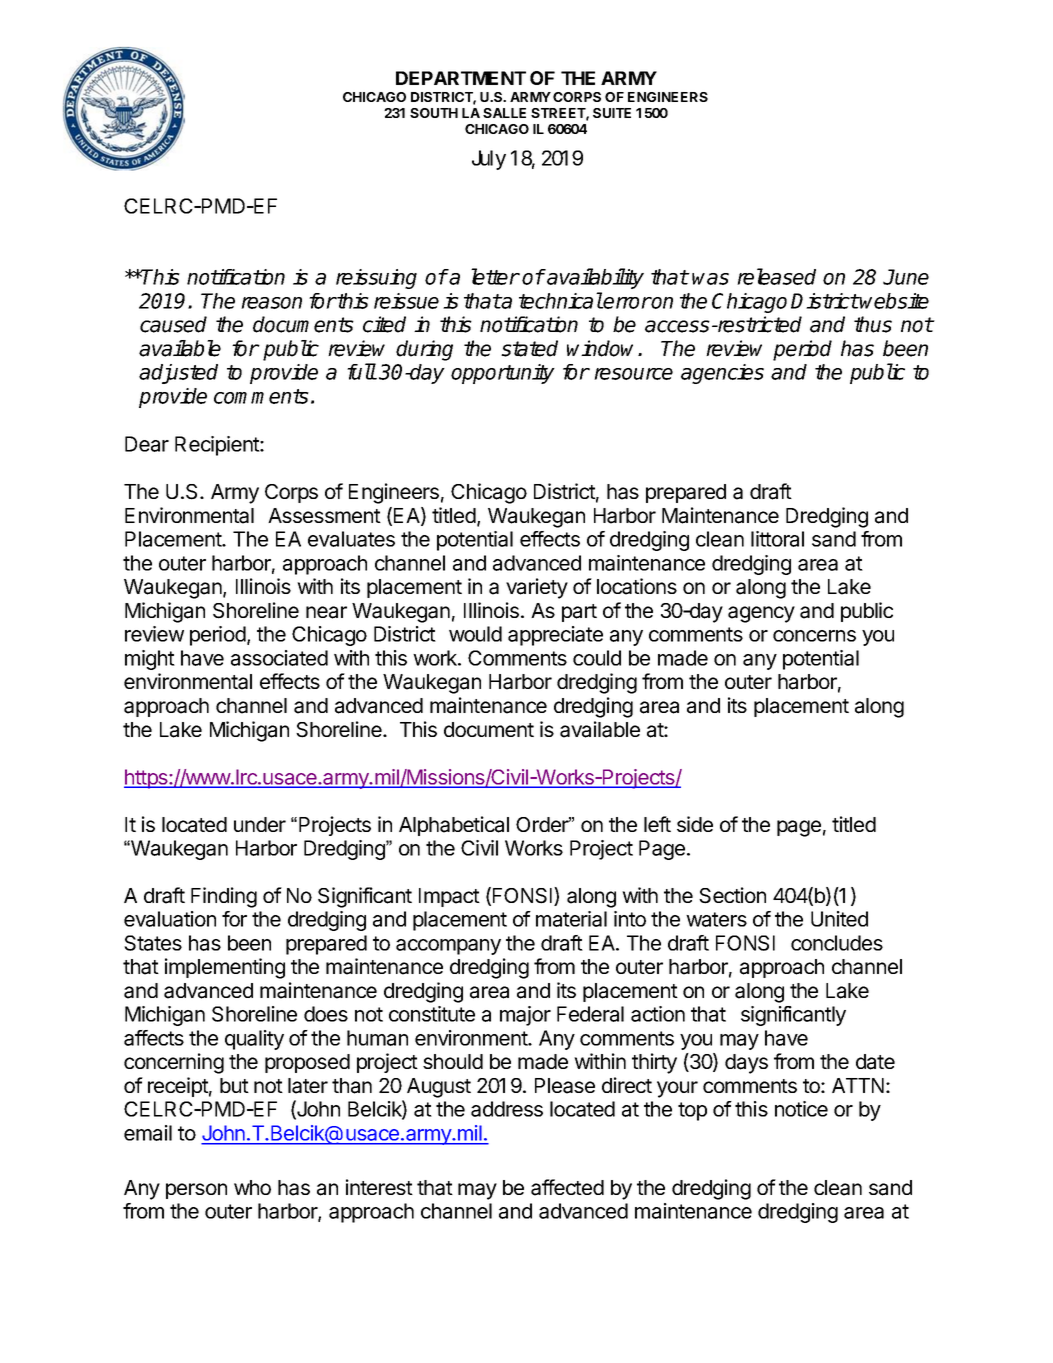  What do you see at coordinates (537, 588) in the document?
I see `variety` at bounding box center [537, 588].
